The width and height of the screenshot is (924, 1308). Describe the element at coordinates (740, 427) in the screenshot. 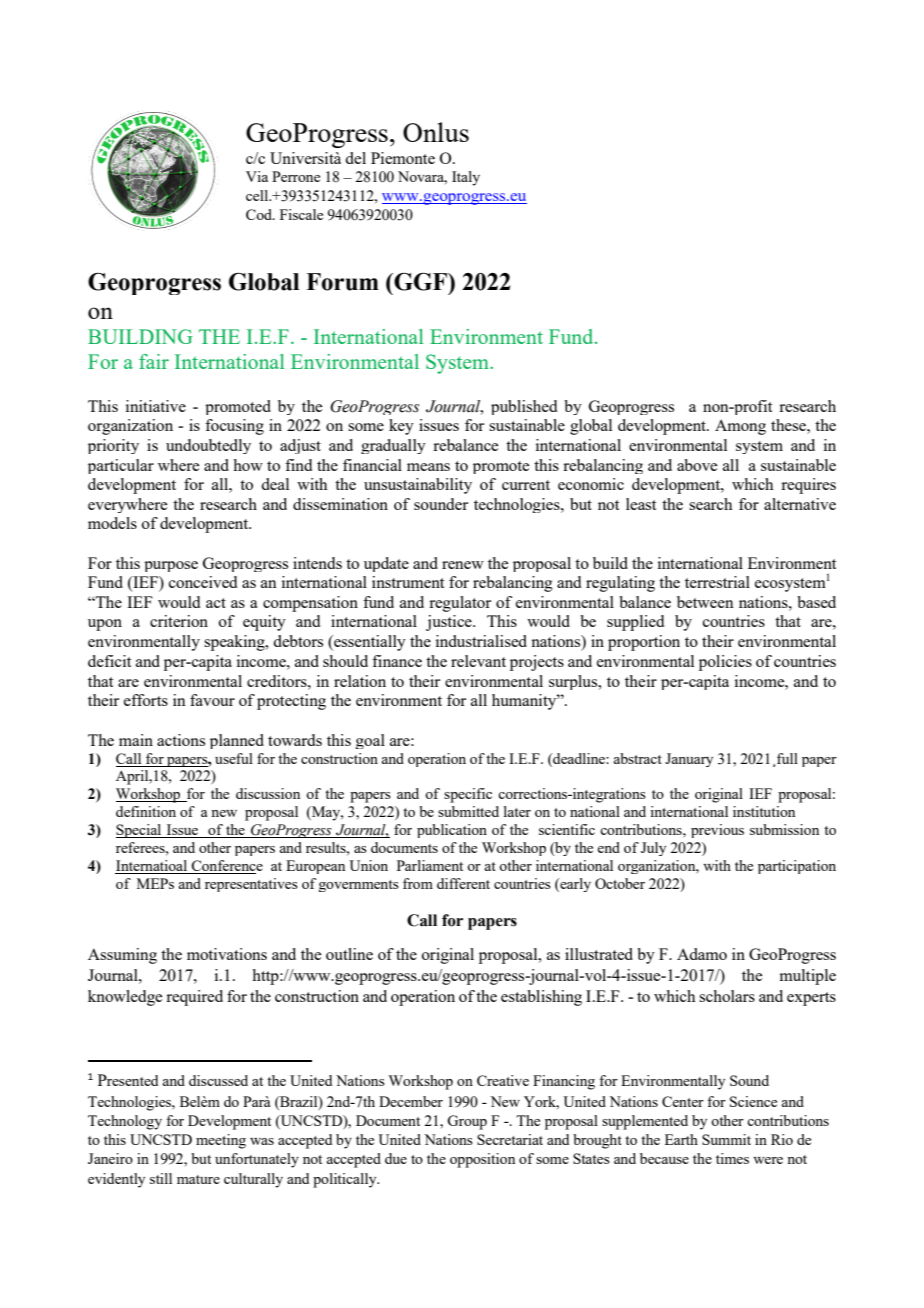

I see `Among` at that location.
